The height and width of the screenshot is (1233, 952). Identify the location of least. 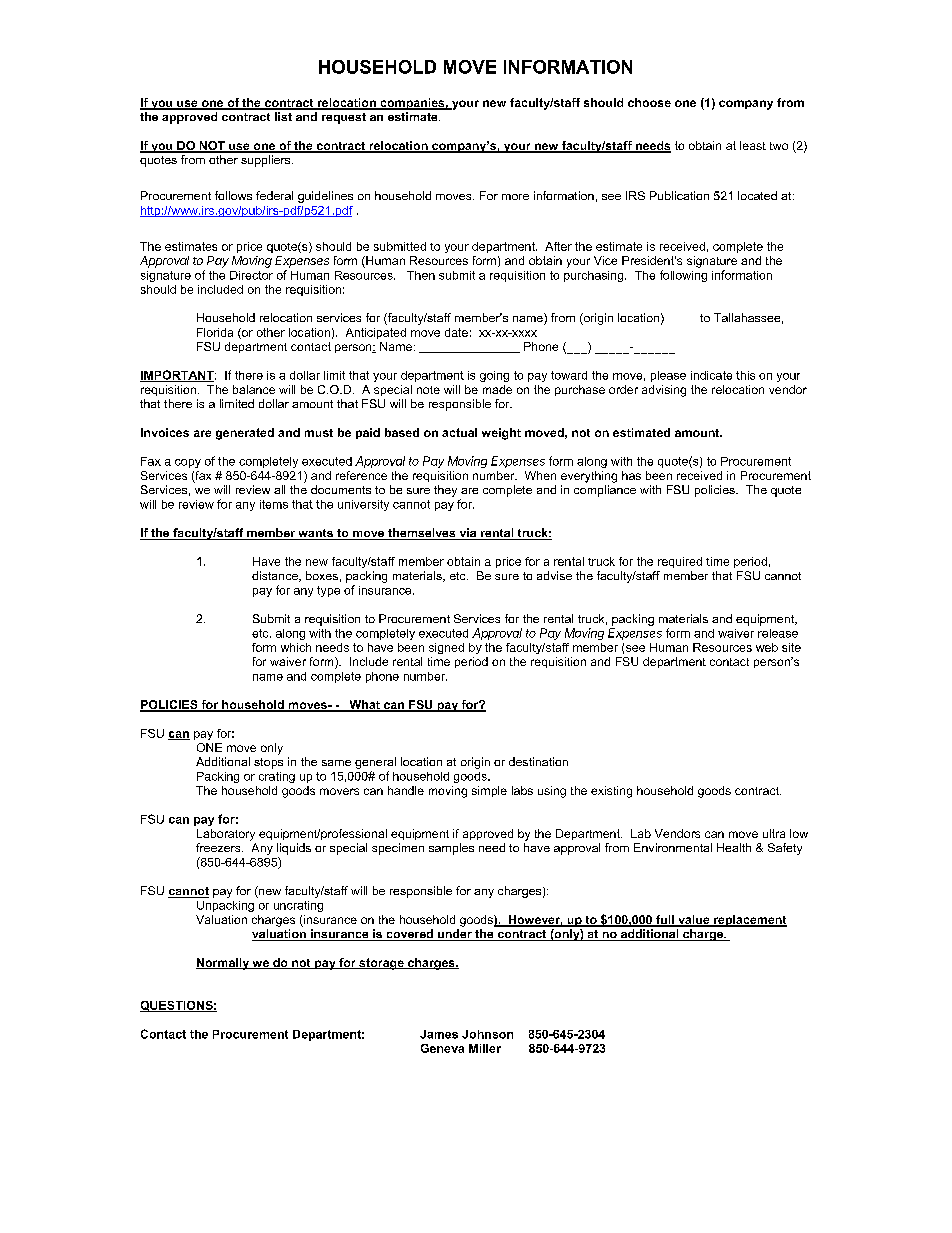
(753, 145).
